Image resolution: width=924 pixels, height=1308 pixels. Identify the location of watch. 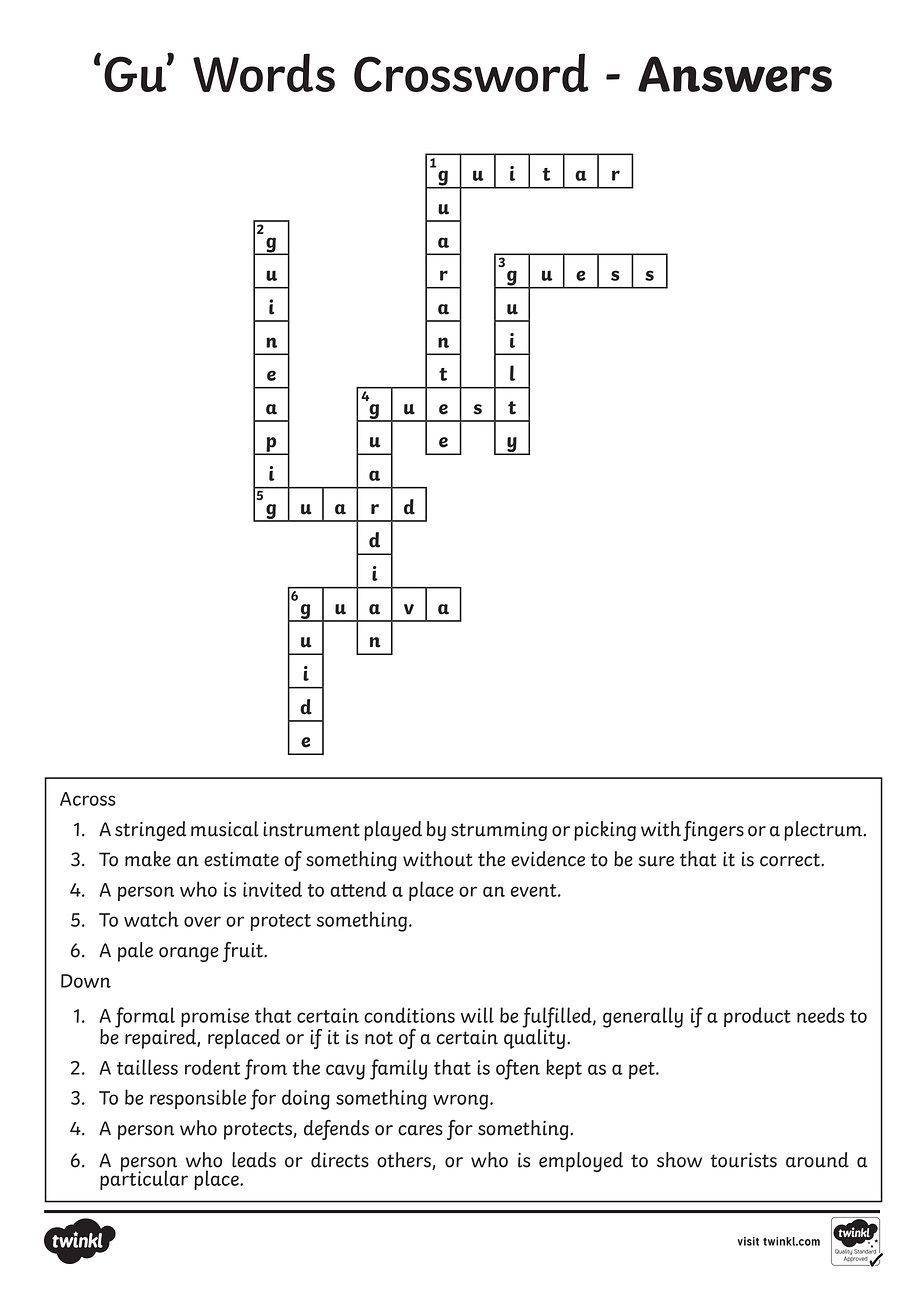
(151, 919).
